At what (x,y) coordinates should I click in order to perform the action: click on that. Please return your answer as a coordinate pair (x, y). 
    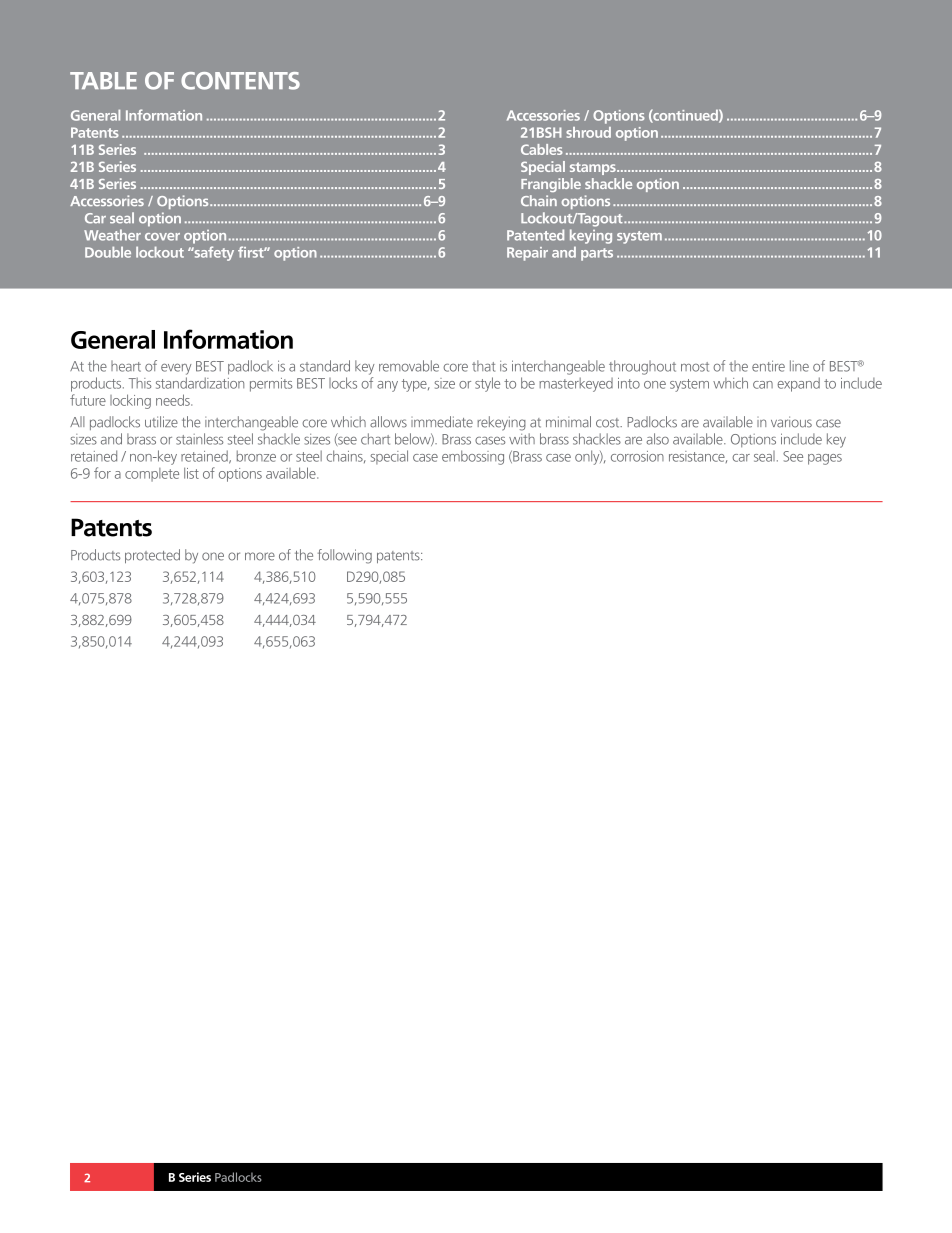
    Looking at the image, I should click on (483, 366).
